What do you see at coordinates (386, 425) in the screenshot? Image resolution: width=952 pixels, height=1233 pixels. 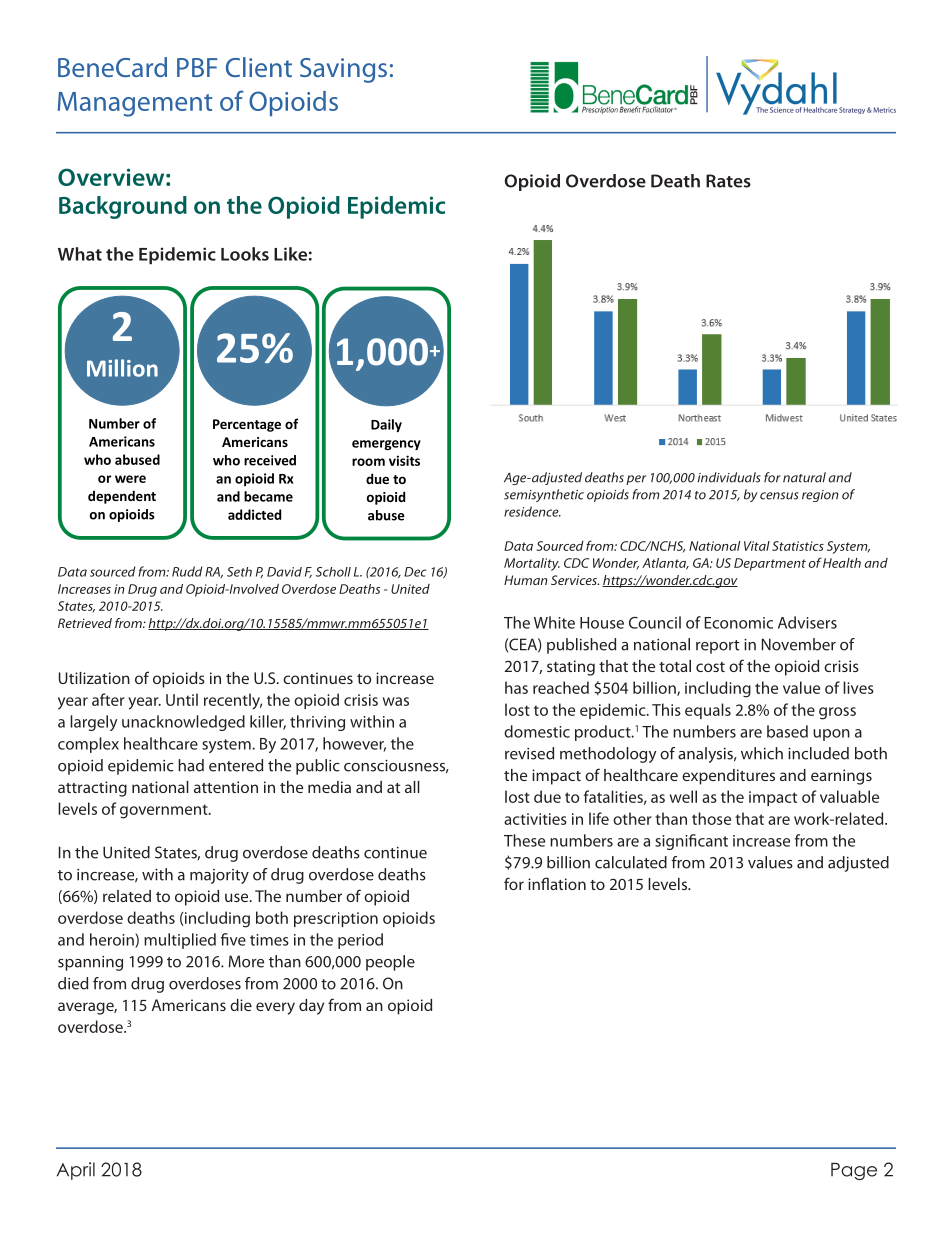 I see `Daily` at bounding box center [386, 425].
